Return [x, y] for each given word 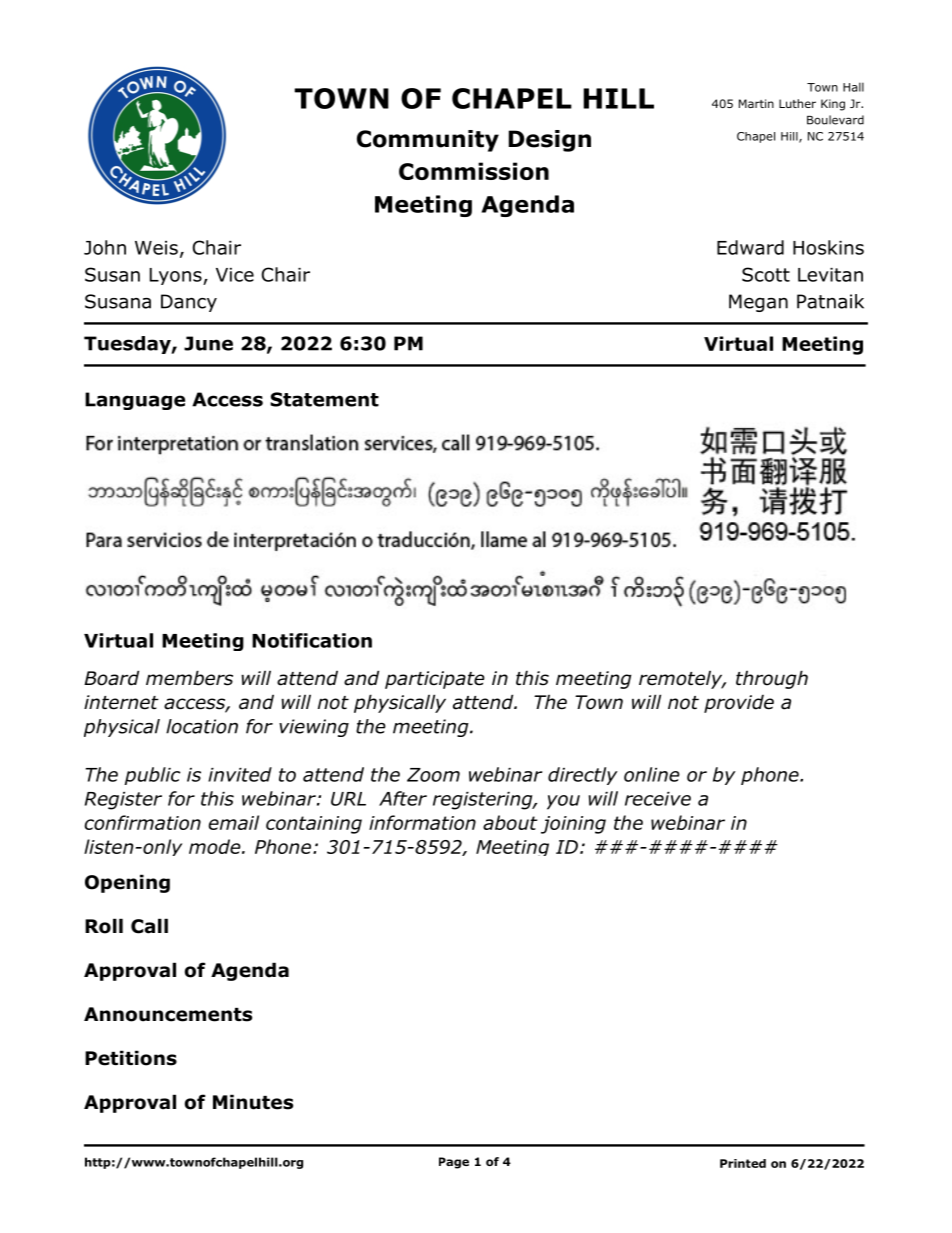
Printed [743, 1163]
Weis [156, 248]
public [153, 776]
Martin [756, 103]
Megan [758, 303]
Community [428, 141]
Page [454, 1163]
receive [658, 799]
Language [135, 401]
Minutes [253, 1102]
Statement [324, 399]
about [510, 822]
